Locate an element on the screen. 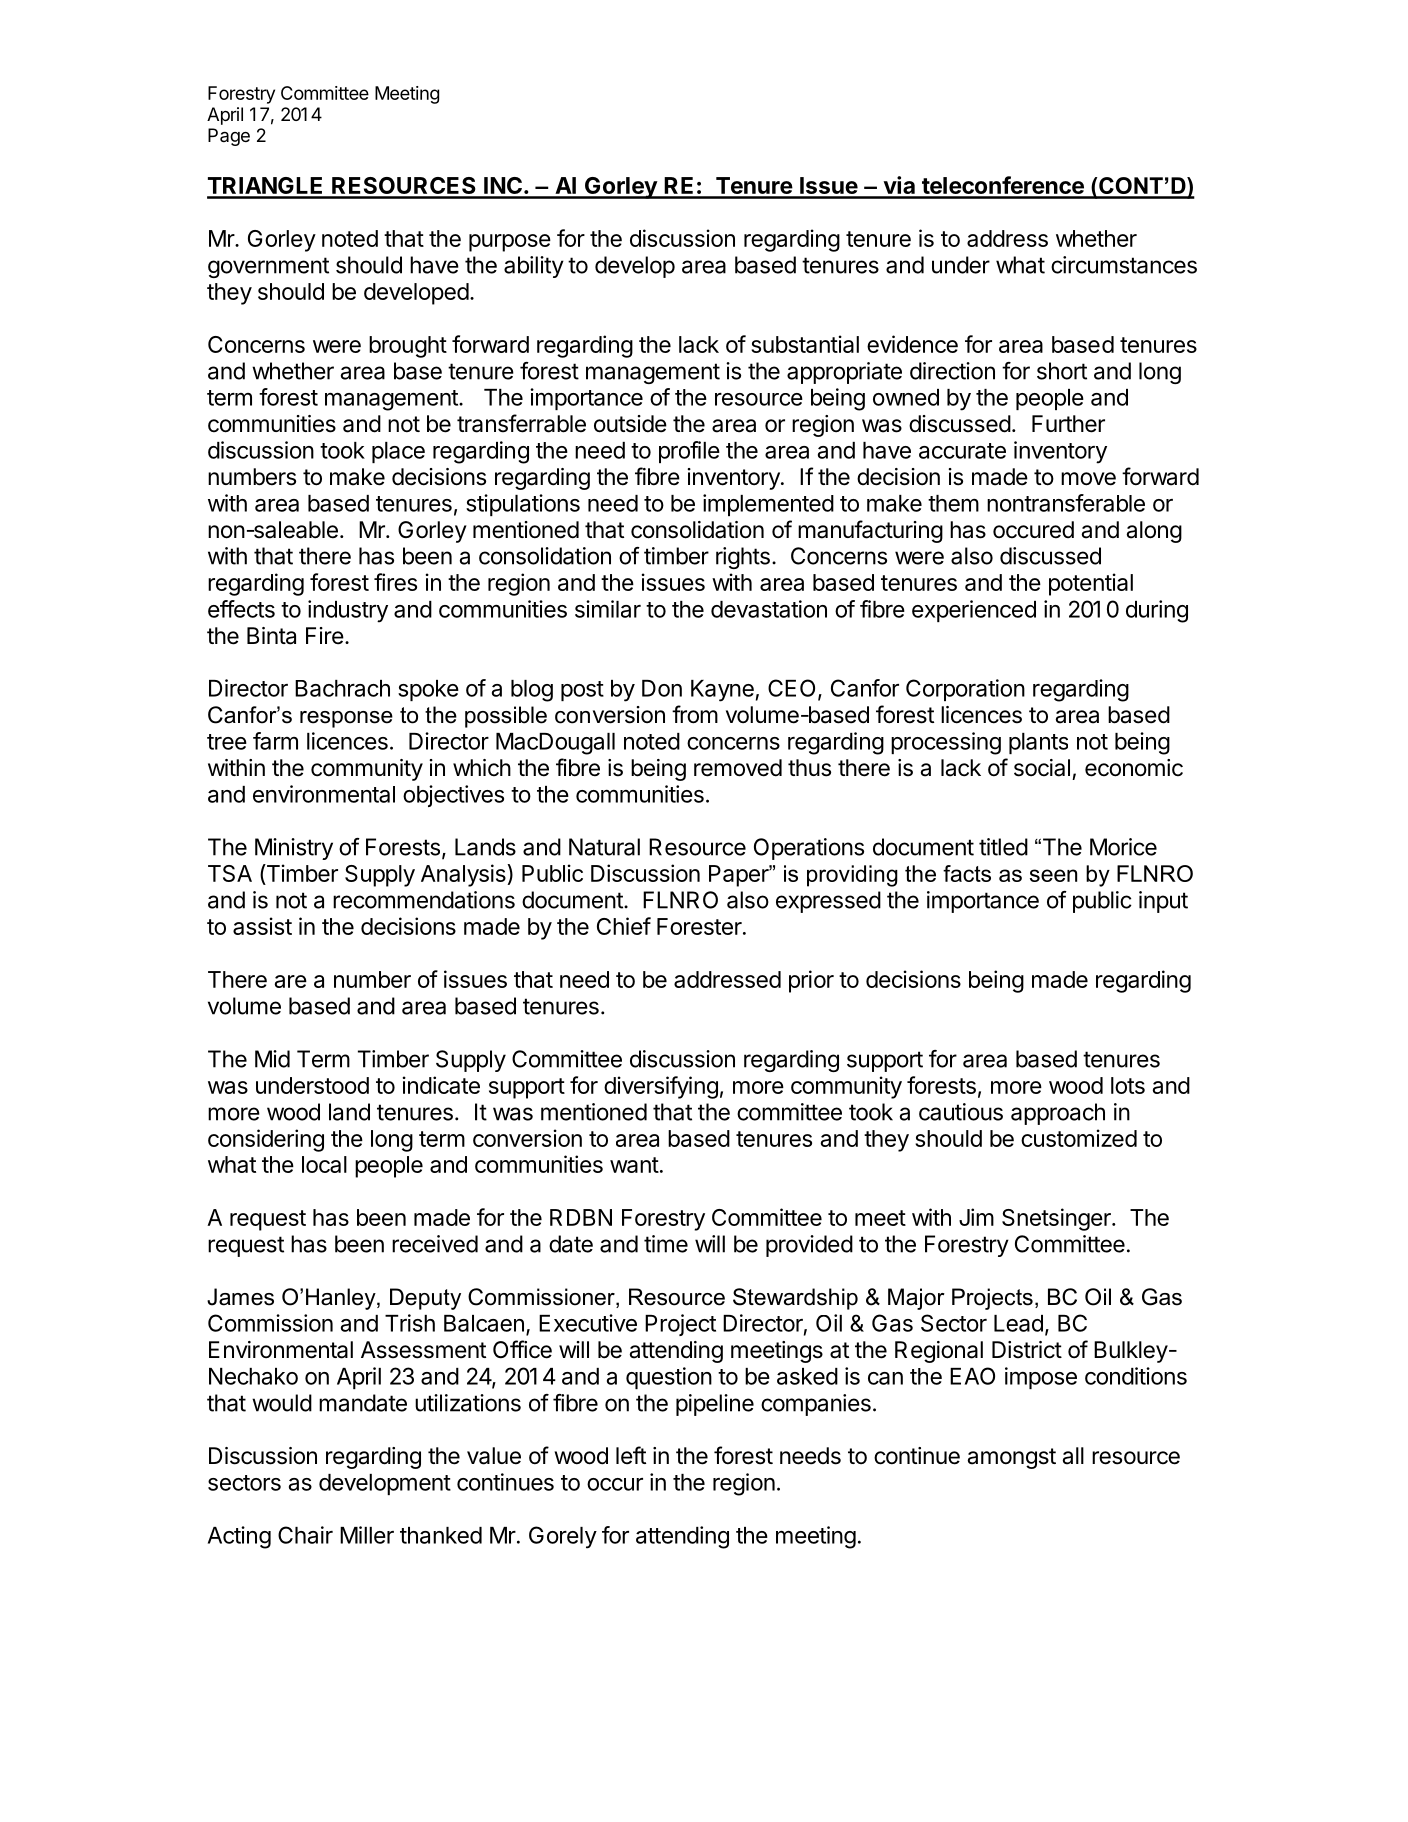 The height and width of the screenshot is (1822, 1408). Natural is located at coordinates (604, 847).
